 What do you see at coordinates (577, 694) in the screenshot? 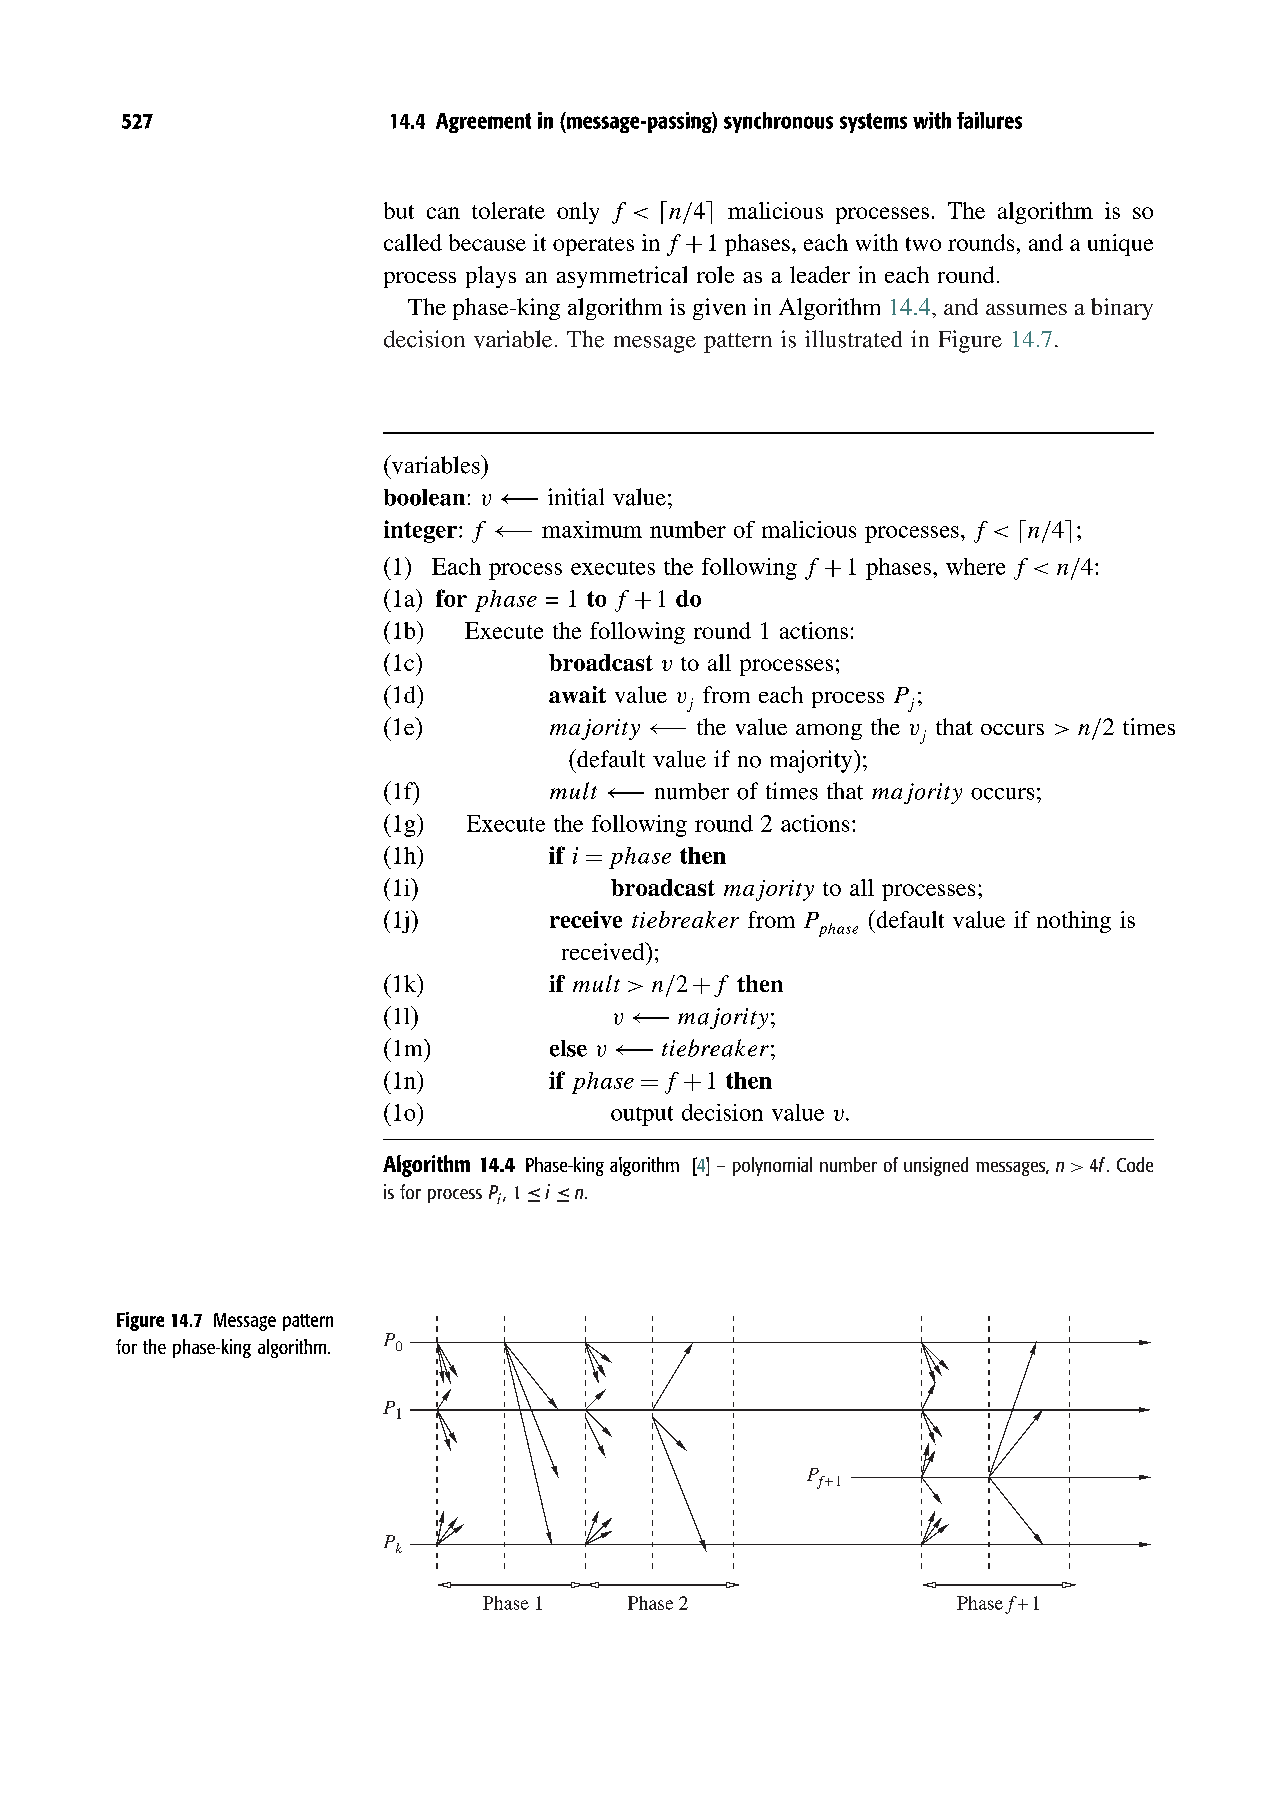
I see `await` at bounding box center [577, 694].
